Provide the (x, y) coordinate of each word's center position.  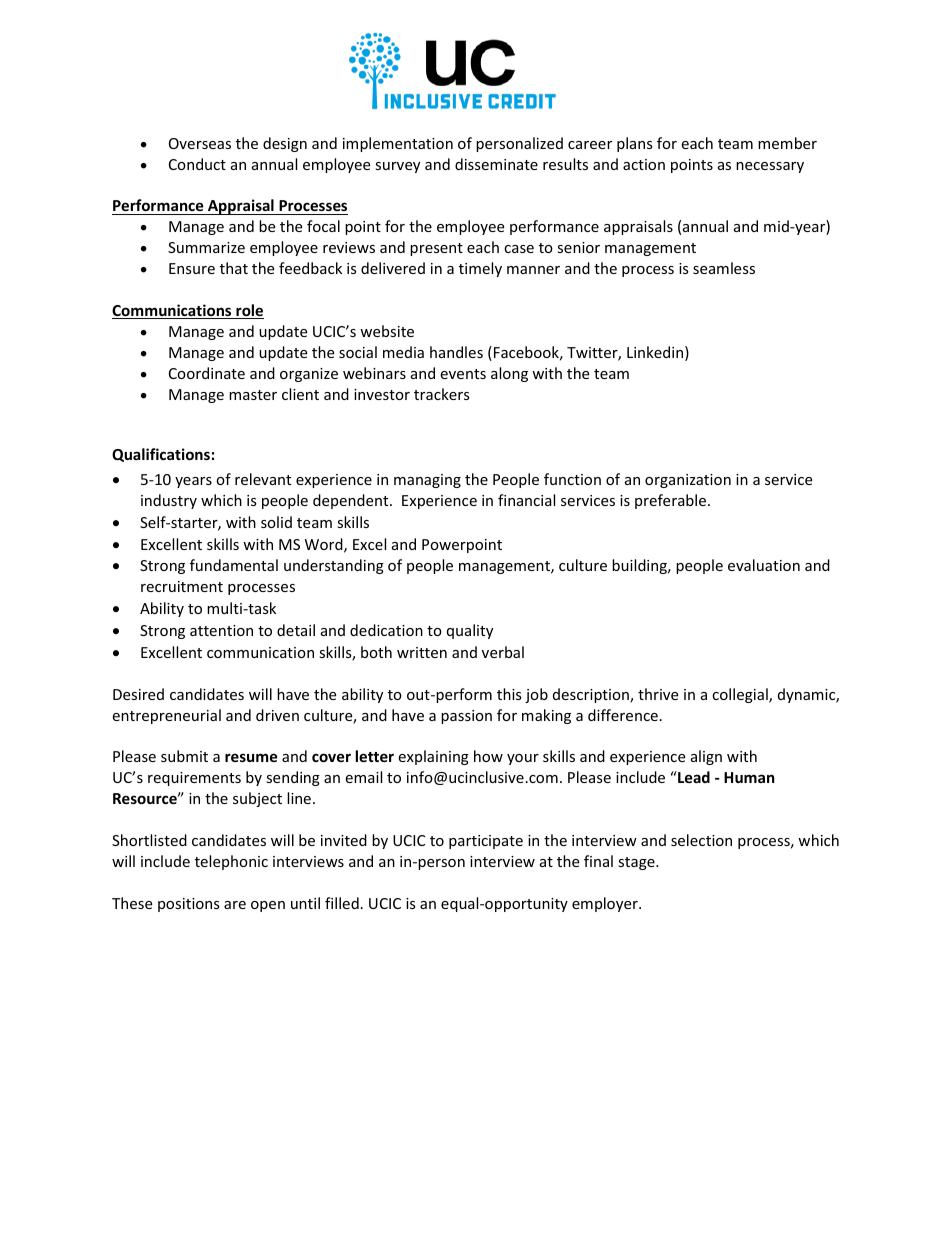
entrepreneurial (166, 716)
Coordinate (207, 373)
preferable (672, 501)
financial (526, 500)
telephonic (231, 862)
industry (169, 501)
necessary (770, 167)
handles (456, 352)
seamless (724, 268)
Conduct (197, 164)
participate (486, 842)
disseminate (496, 164)
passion (466, 717)
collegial (741, 695)
